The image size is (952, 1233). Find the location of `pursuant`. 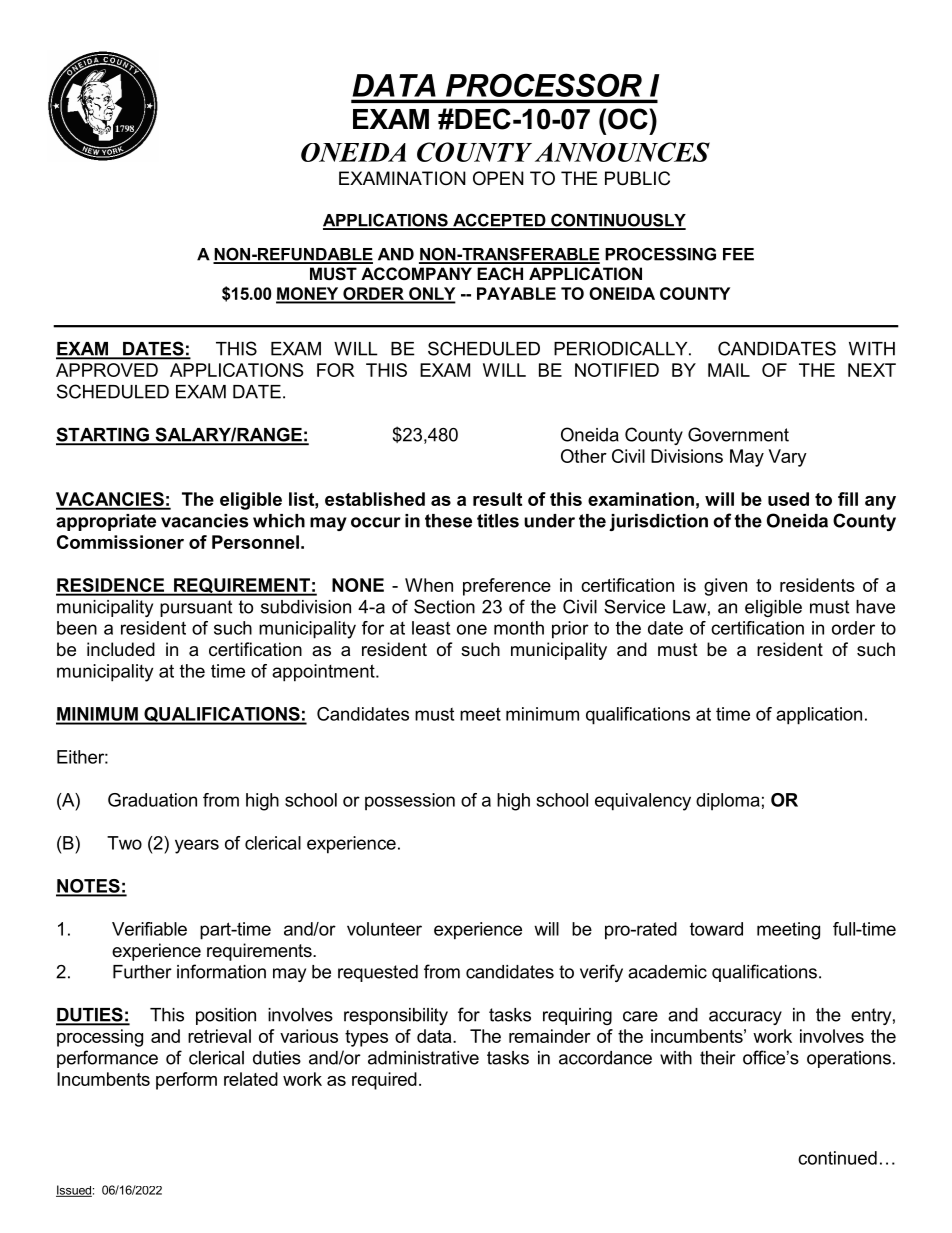

pursuant is located at coordinates (196, 608).
